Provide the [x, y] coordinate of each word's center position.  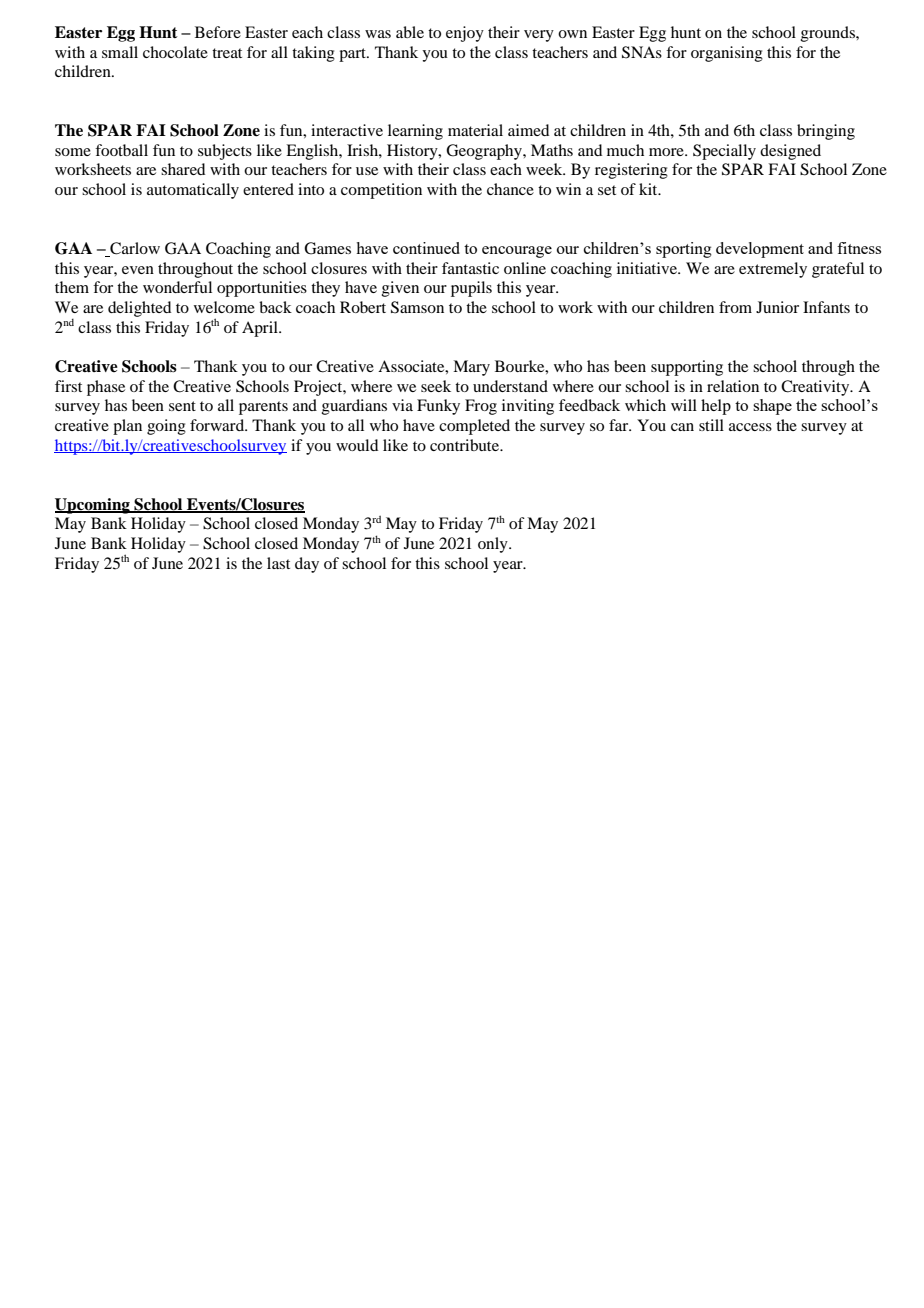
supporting [687, 368]
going [166, 427]
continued [426, 248]
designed [790, 152]
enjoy [465, 34]
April [261, 329]
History [413, 152]
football [121, 150]
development [760, 250]
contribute [466, 445]
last [278, 563]
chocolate [175, 52]
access [750, 427]
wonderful [177, 287]
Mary [471, 368]
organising [727, 54]
